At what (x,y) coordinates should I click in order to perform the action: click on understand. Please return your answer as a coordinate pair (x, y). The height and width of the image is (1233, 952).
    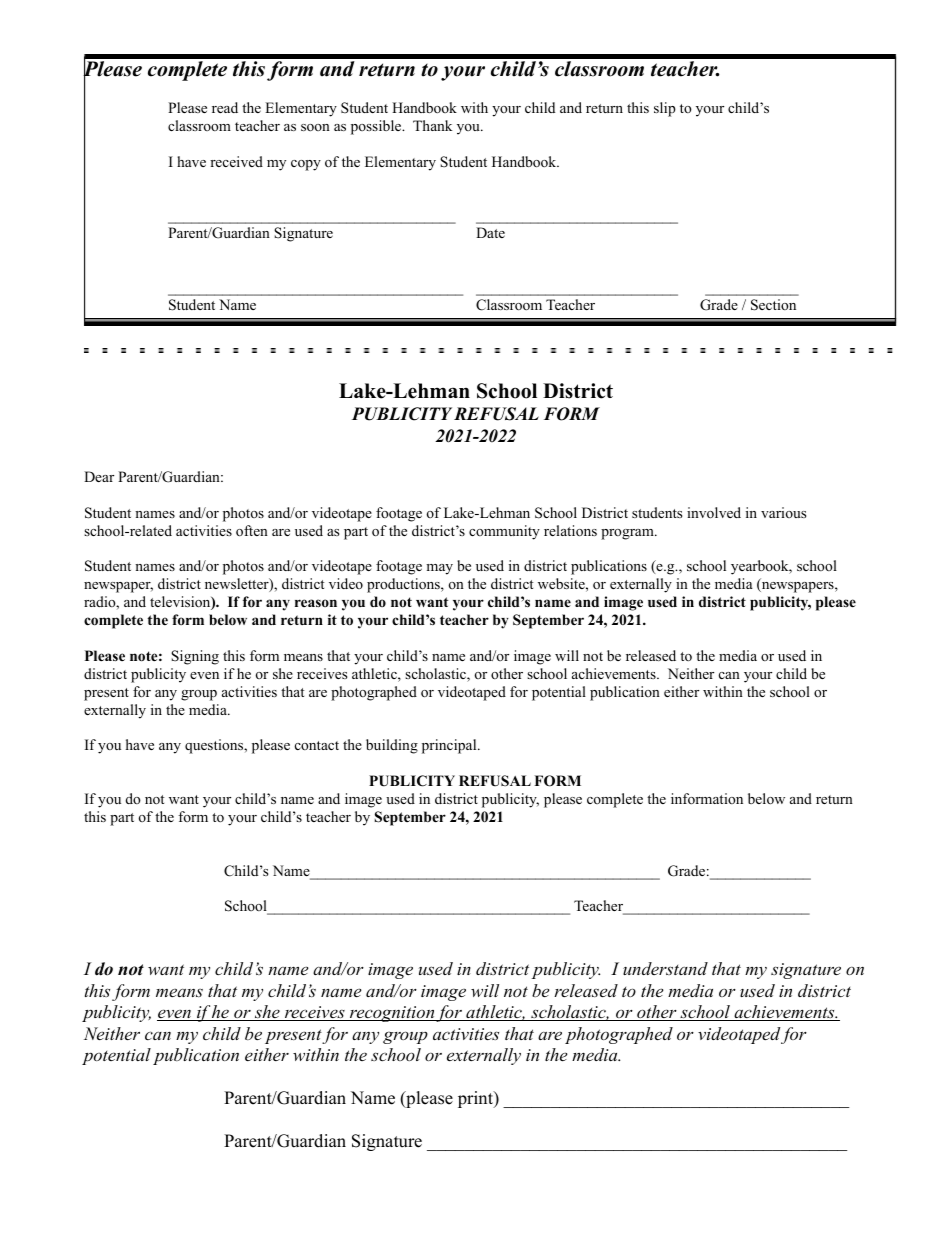
    Looking at the image, I should click on (665, 968).
